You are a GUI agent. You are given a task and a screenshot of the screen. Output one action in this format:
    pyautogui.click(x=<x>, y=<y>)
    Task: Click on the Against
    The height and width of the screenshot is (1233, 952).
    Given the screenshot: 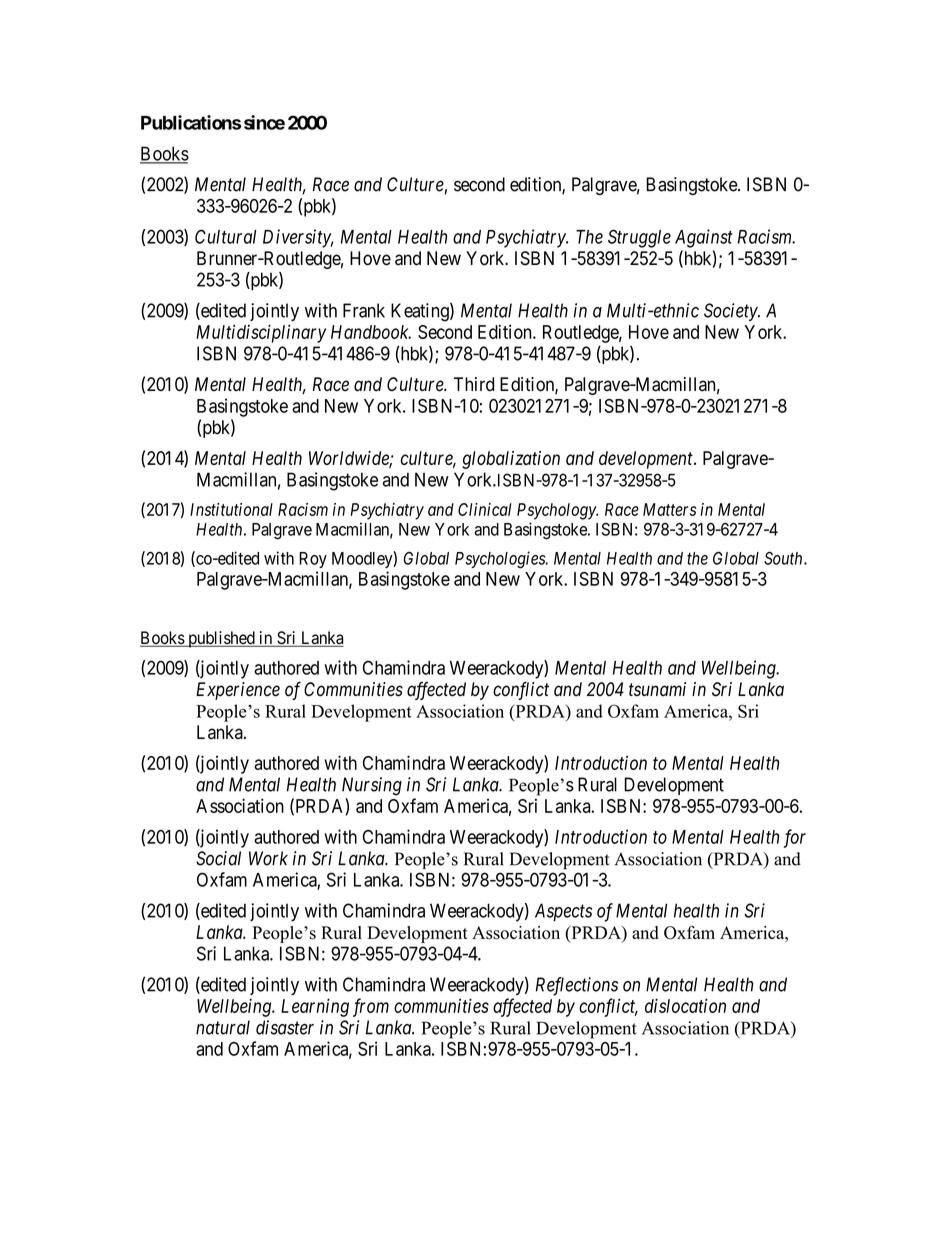 What is the action you would take?
    pyautogui.click(x=704, y=238)
